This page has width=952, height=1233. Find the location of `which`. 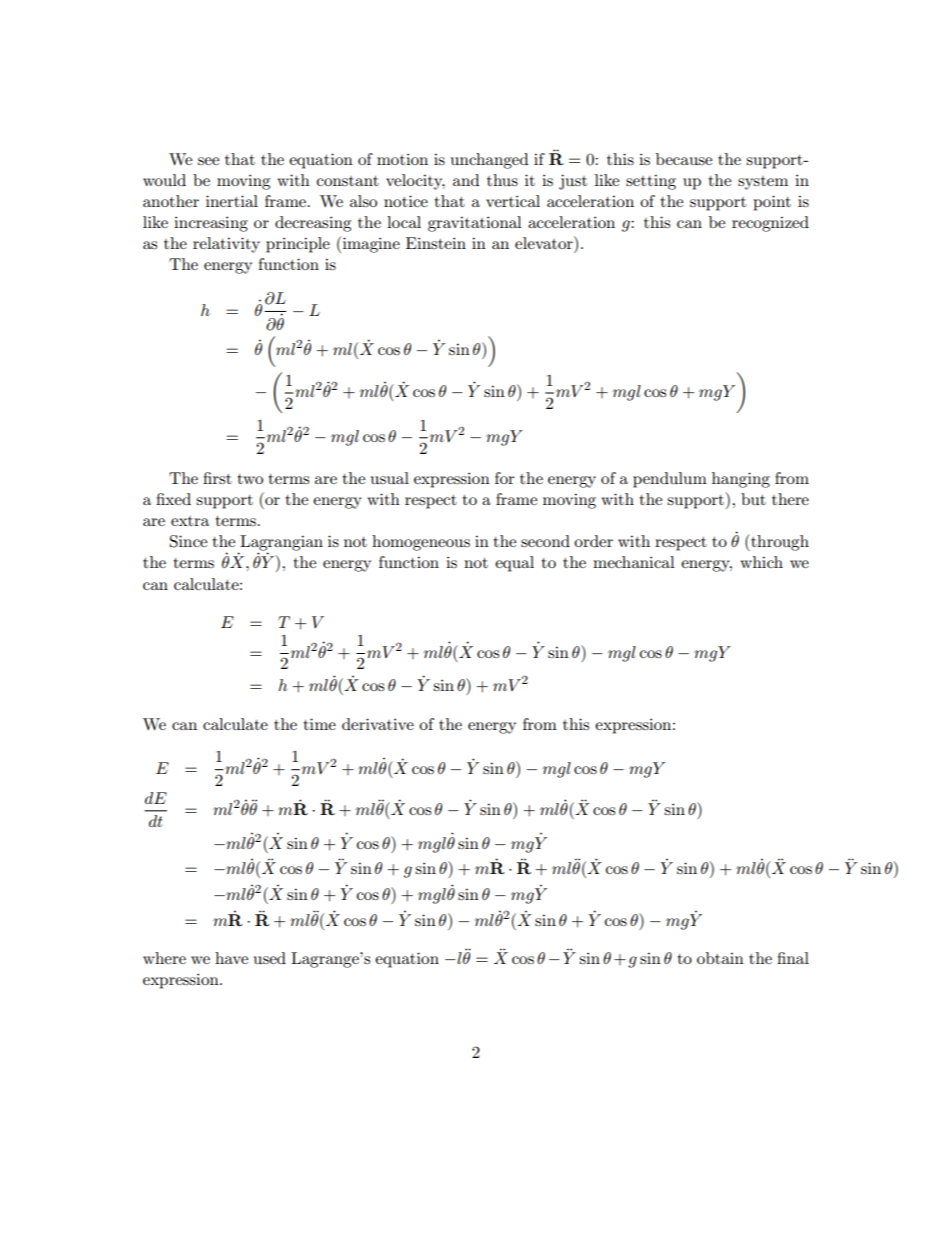

which is located at coordinates (761, 562).
